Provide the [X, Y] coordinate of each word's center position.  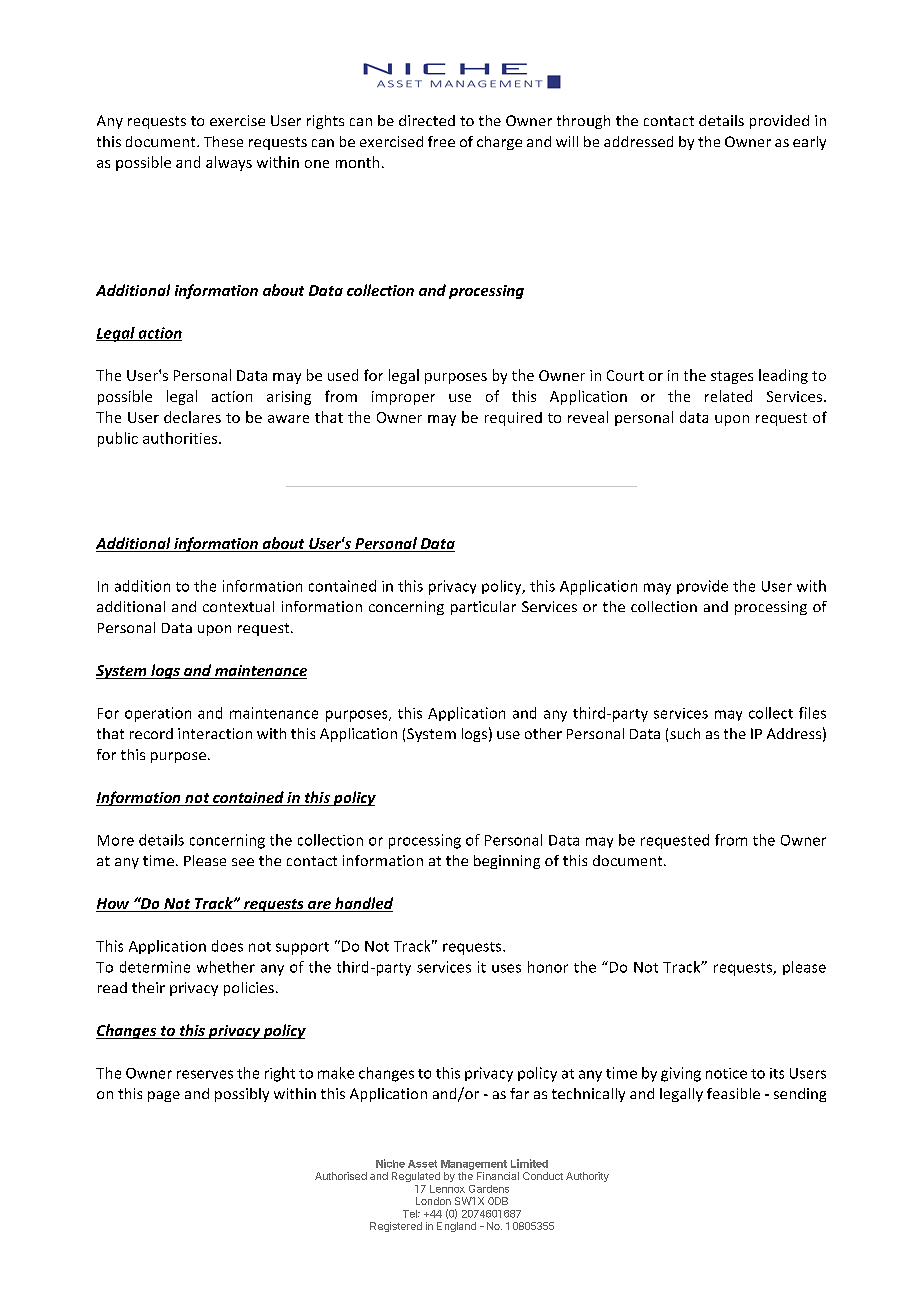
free [441, 141]
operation [158, 714]
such [685, 733]
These [223, 141]
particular [483, 608]
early [809, 143]
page [164, 1096]
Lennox [447, 1189]
